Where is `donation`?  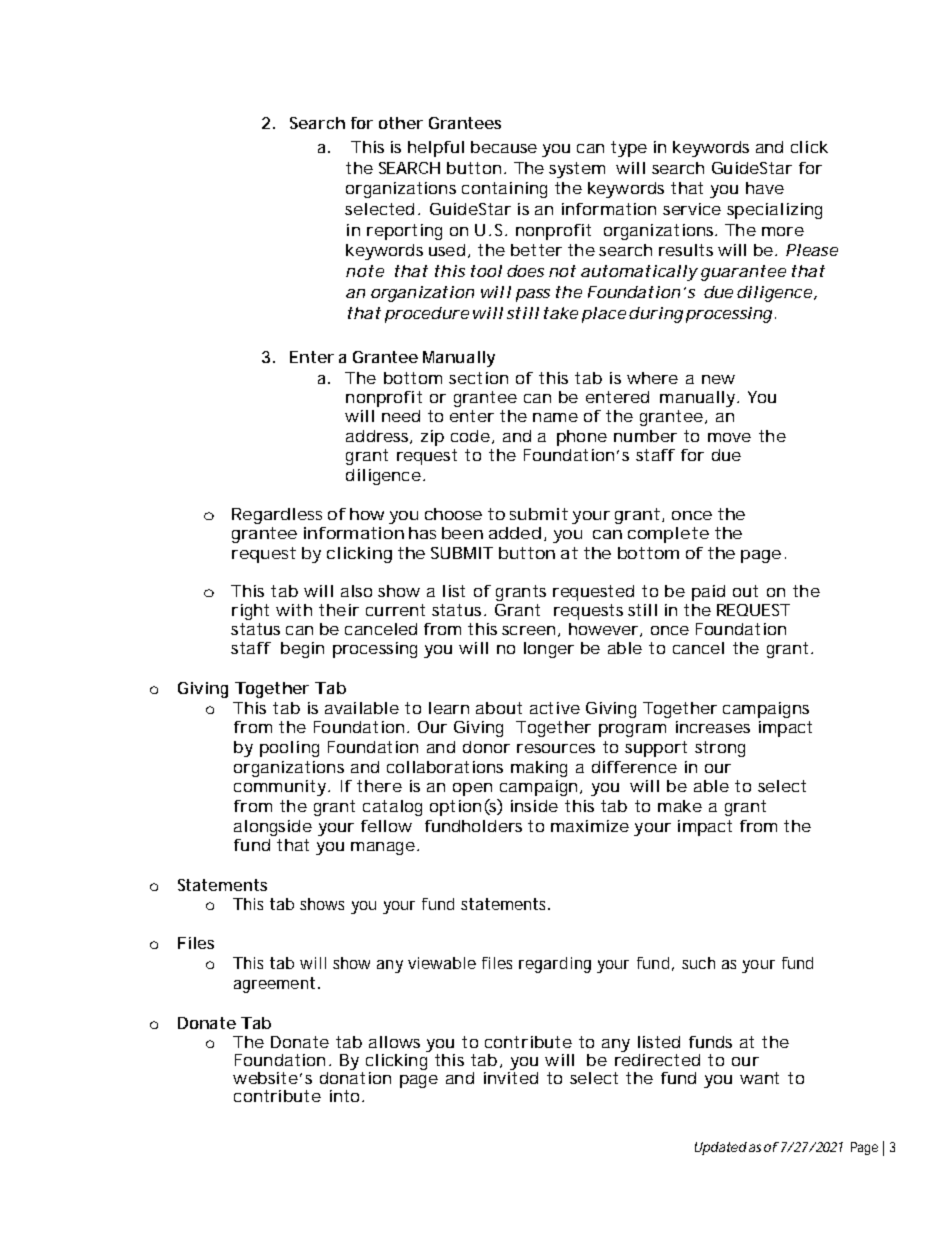
donation is located at coordinates (355, 1076).
